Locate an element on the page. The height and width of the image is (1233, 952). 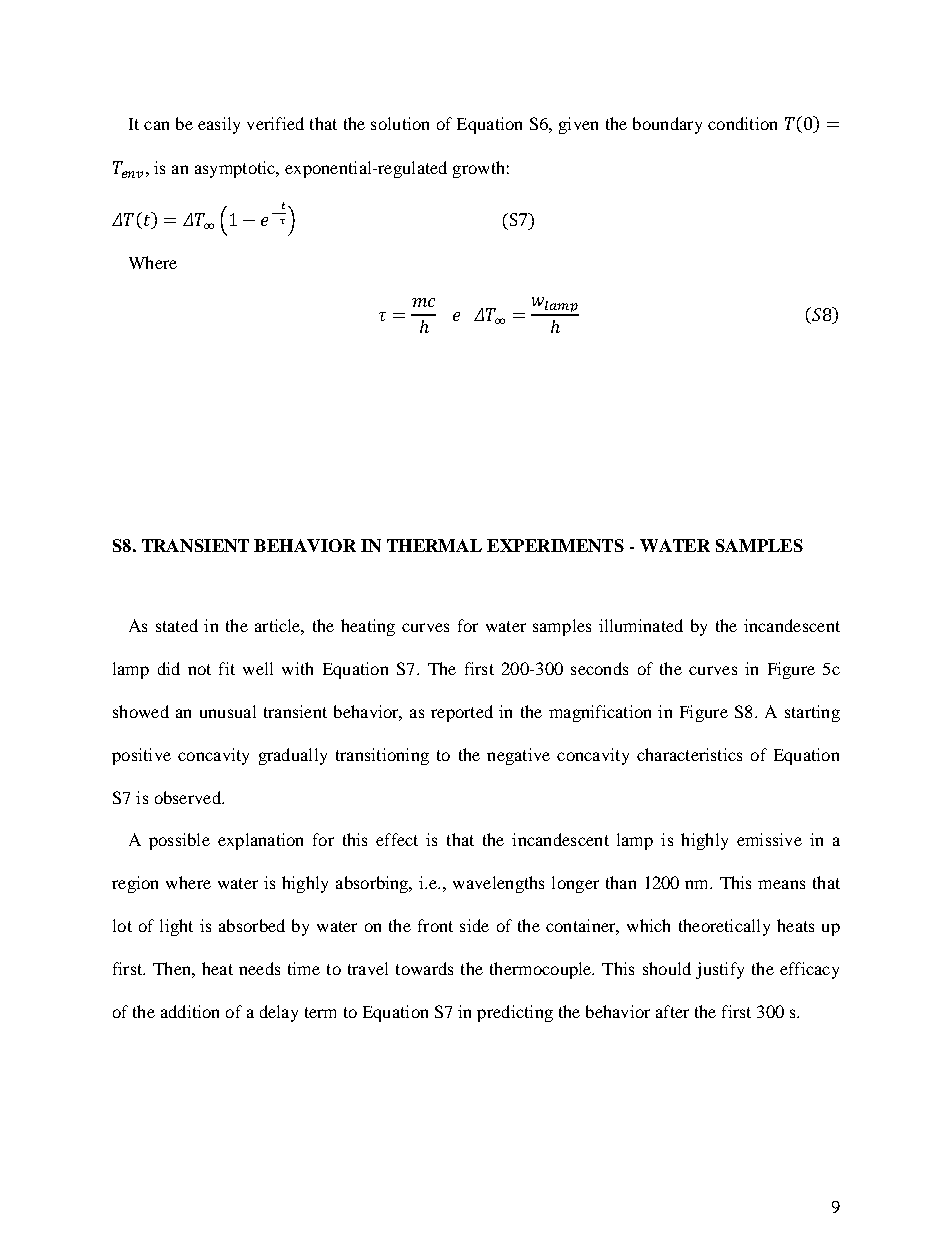
observed is located at coordinates (189, 797).
